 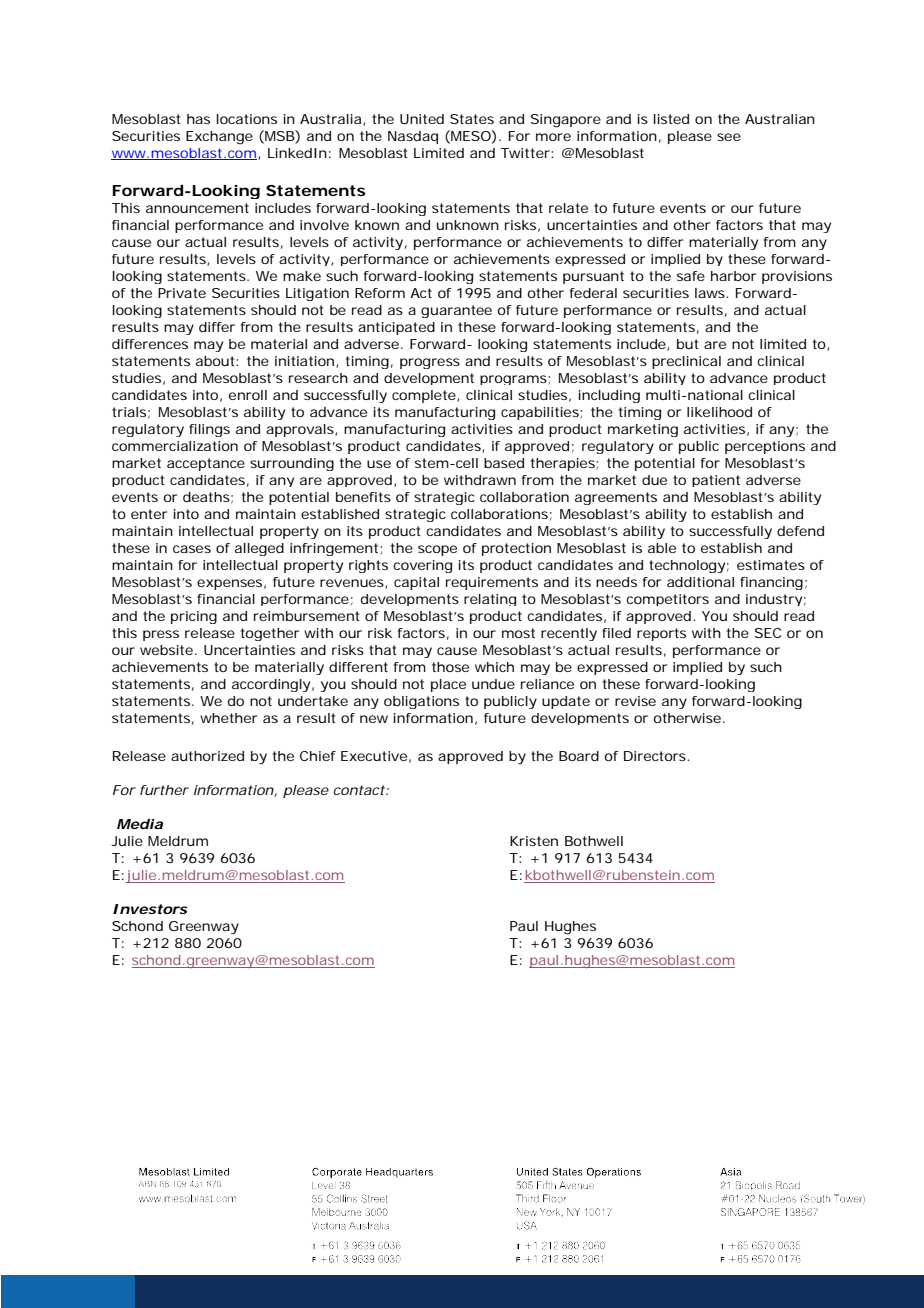 What do you see at coordinates (656, 756) in the screenshot?
I see `Directors` at bounding box center [656, 756].
